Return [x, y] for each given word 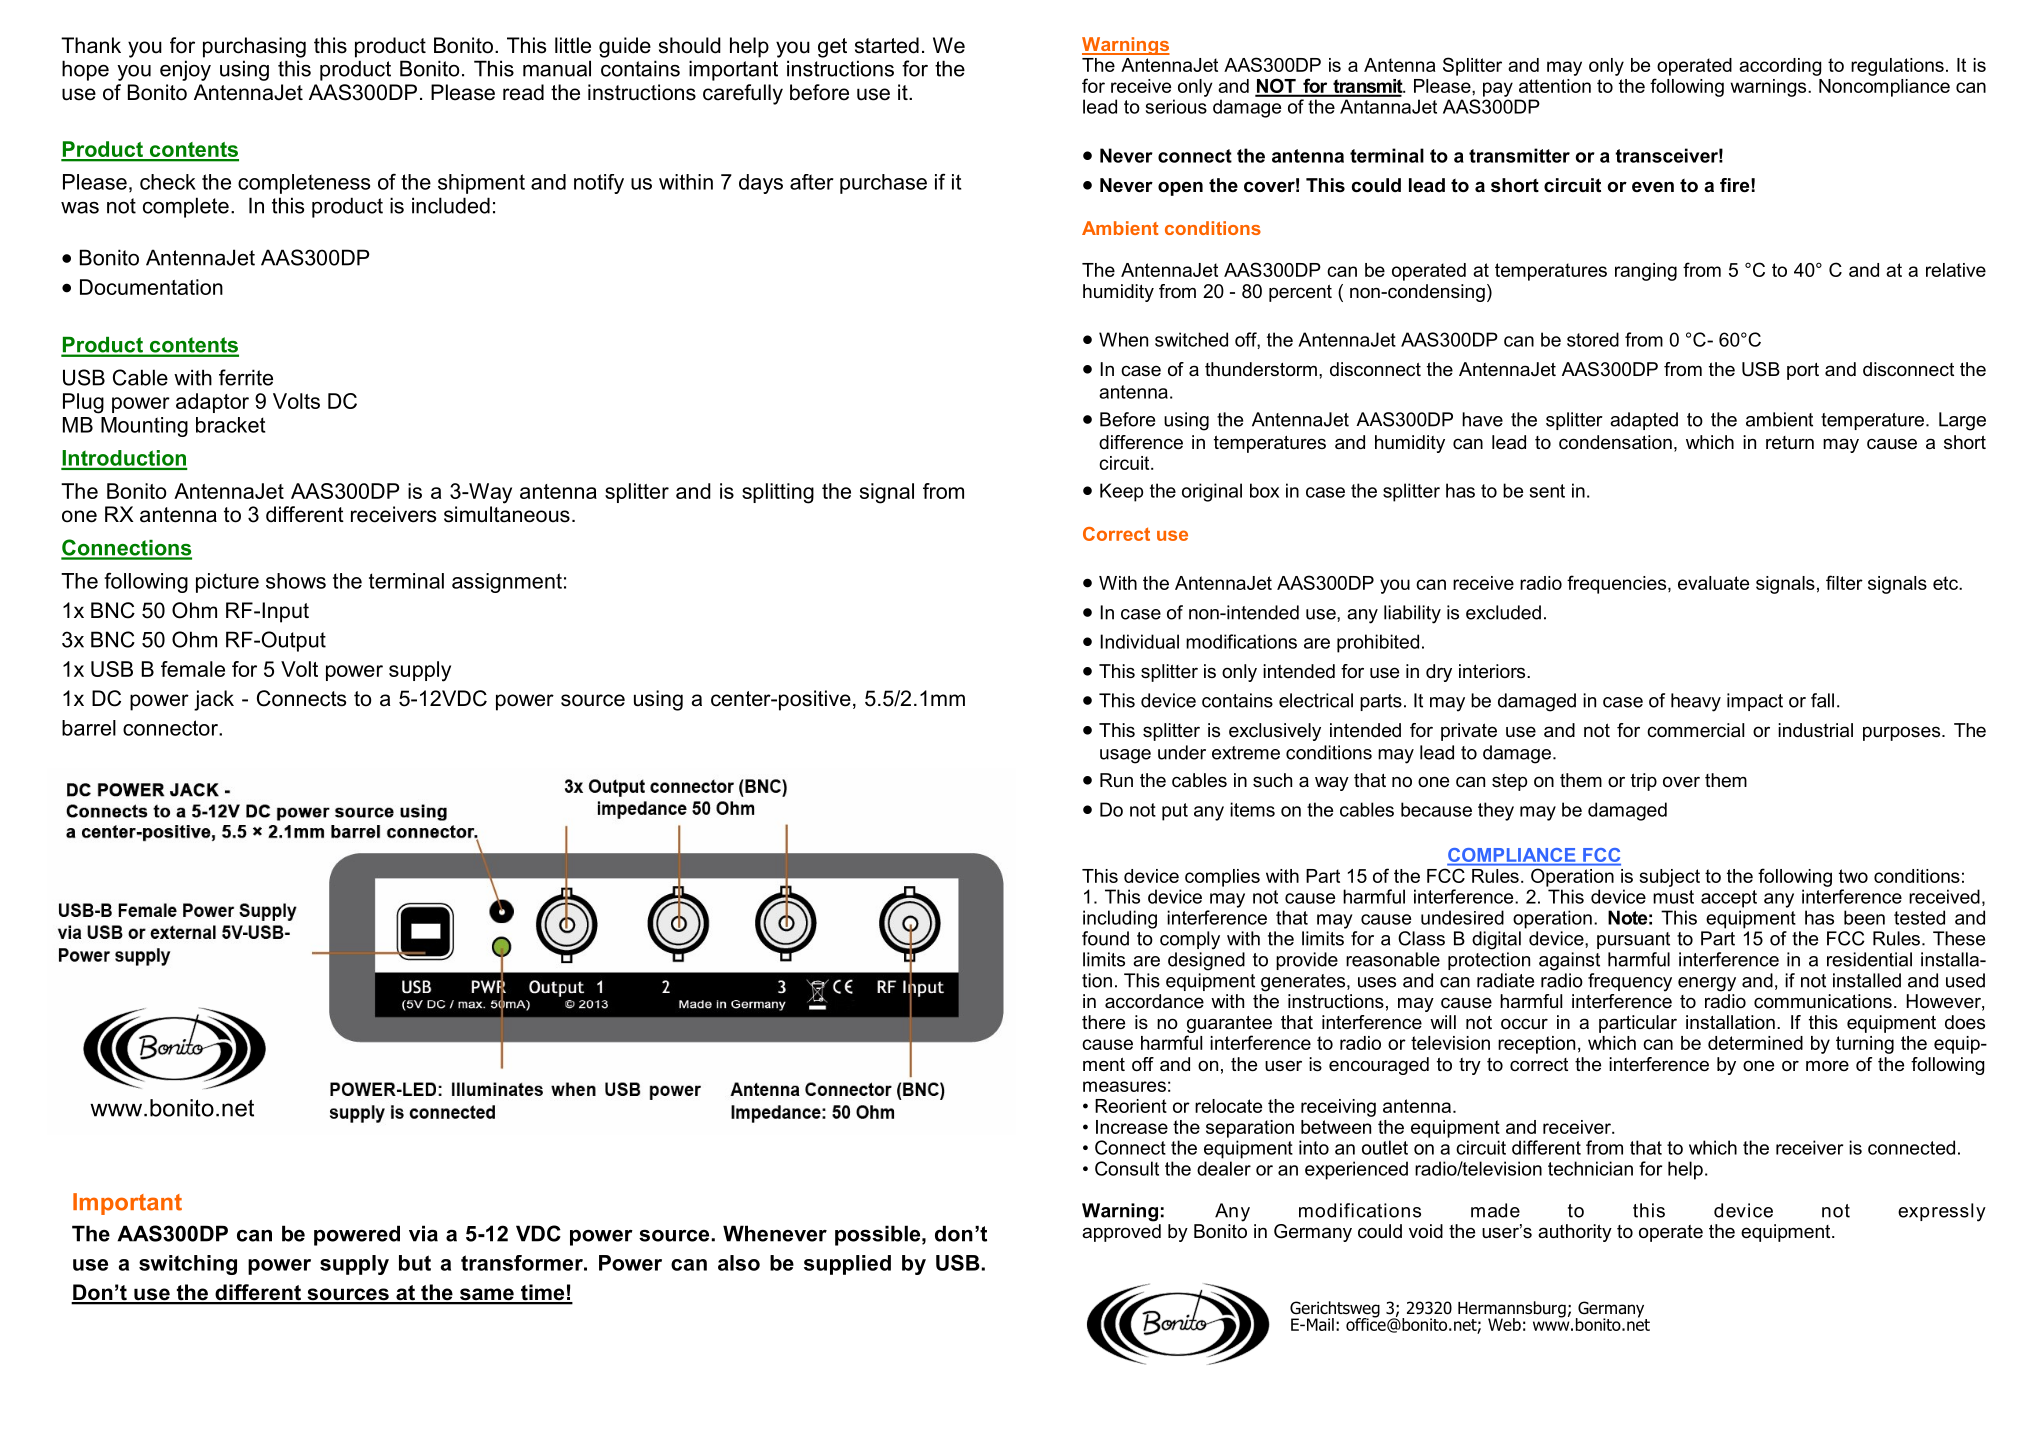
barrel [89, 728]
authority [1575, 1233]
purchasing [254, 47]
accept [1729, 899]
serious [1176, 106]
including [1120, 919]
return [1790, 443]
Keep [1121, 492]
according [1780, 67]
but [415, 1263]
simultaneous [507, 514]
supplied [847, 1265]
